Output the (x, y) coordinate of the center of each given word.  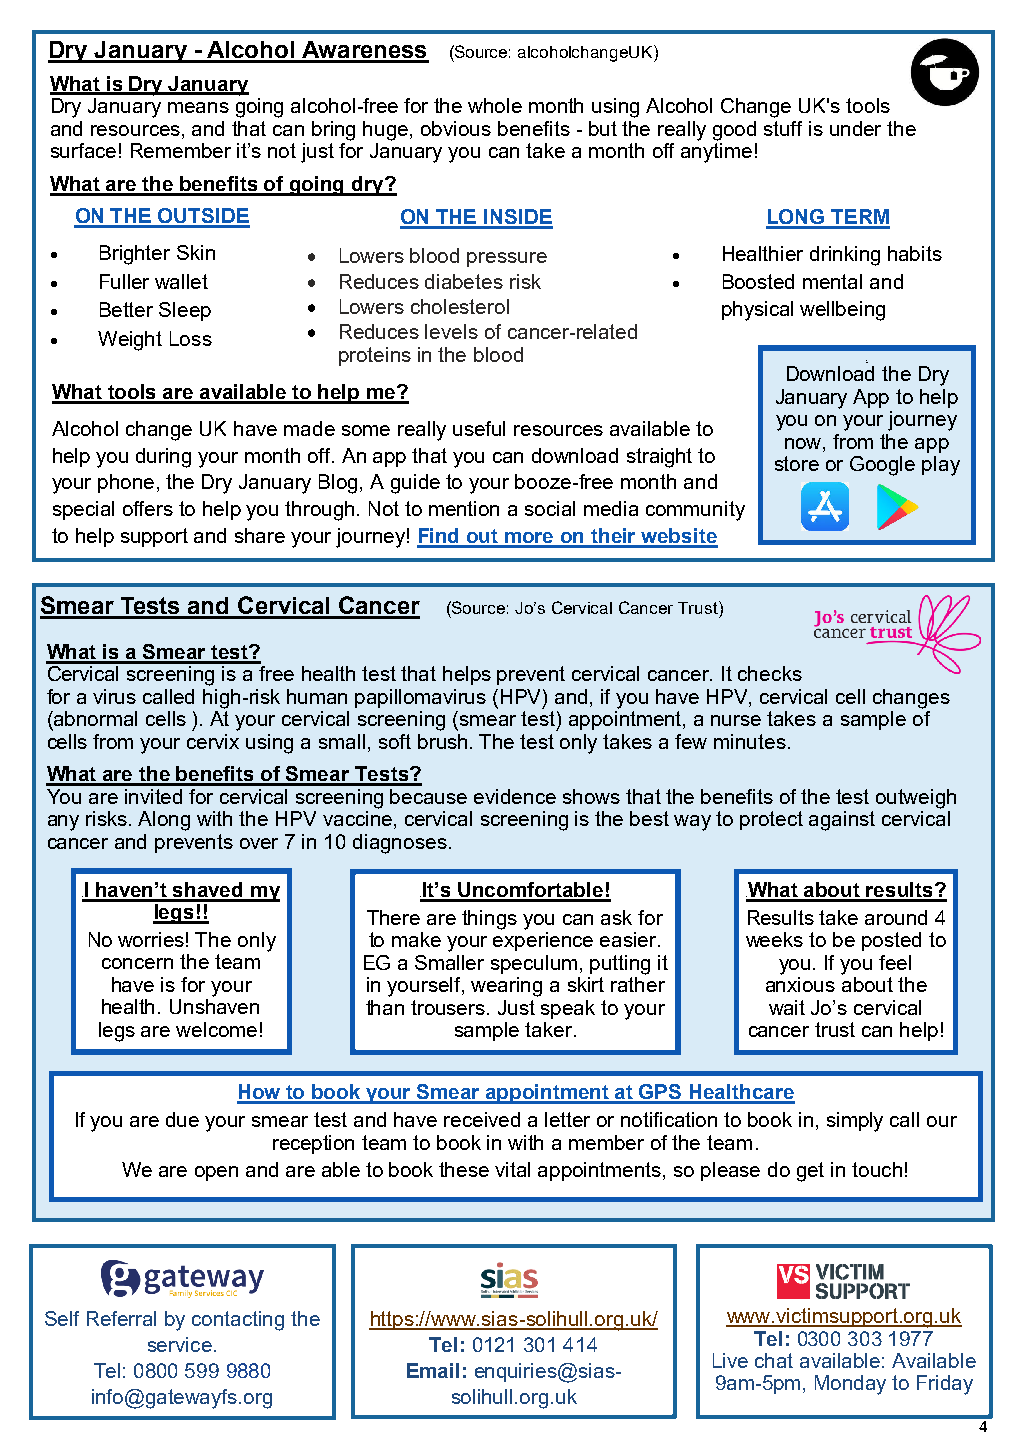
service (180, 1344)
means (198, 107)
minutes (750, 741)
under (855, 128)
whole (495, 105)
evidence (515, 796)
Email (433, 1370)
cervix (213, 741)
